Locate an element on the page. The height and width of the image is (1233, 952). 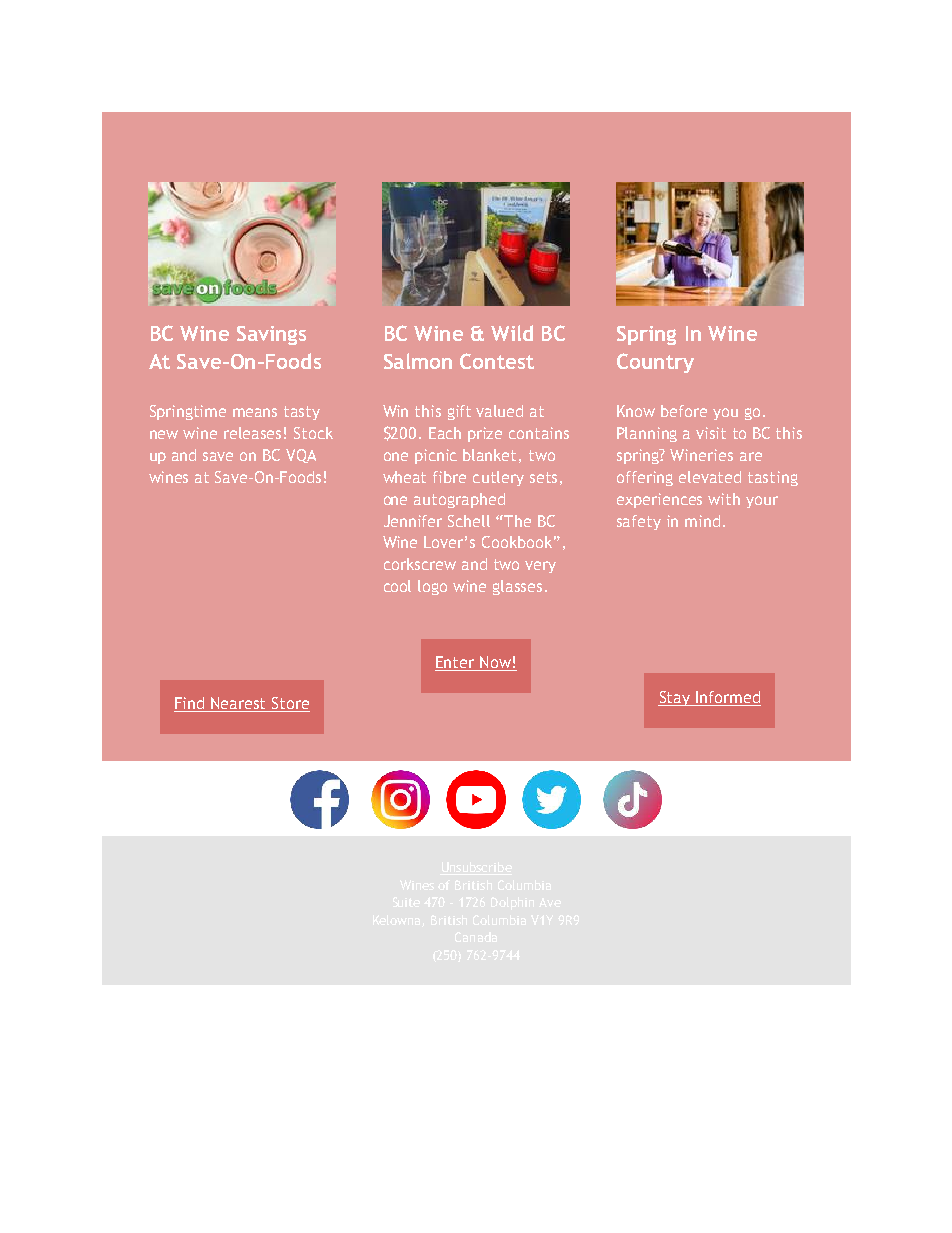
cool is located at coordinates (397, 586).
